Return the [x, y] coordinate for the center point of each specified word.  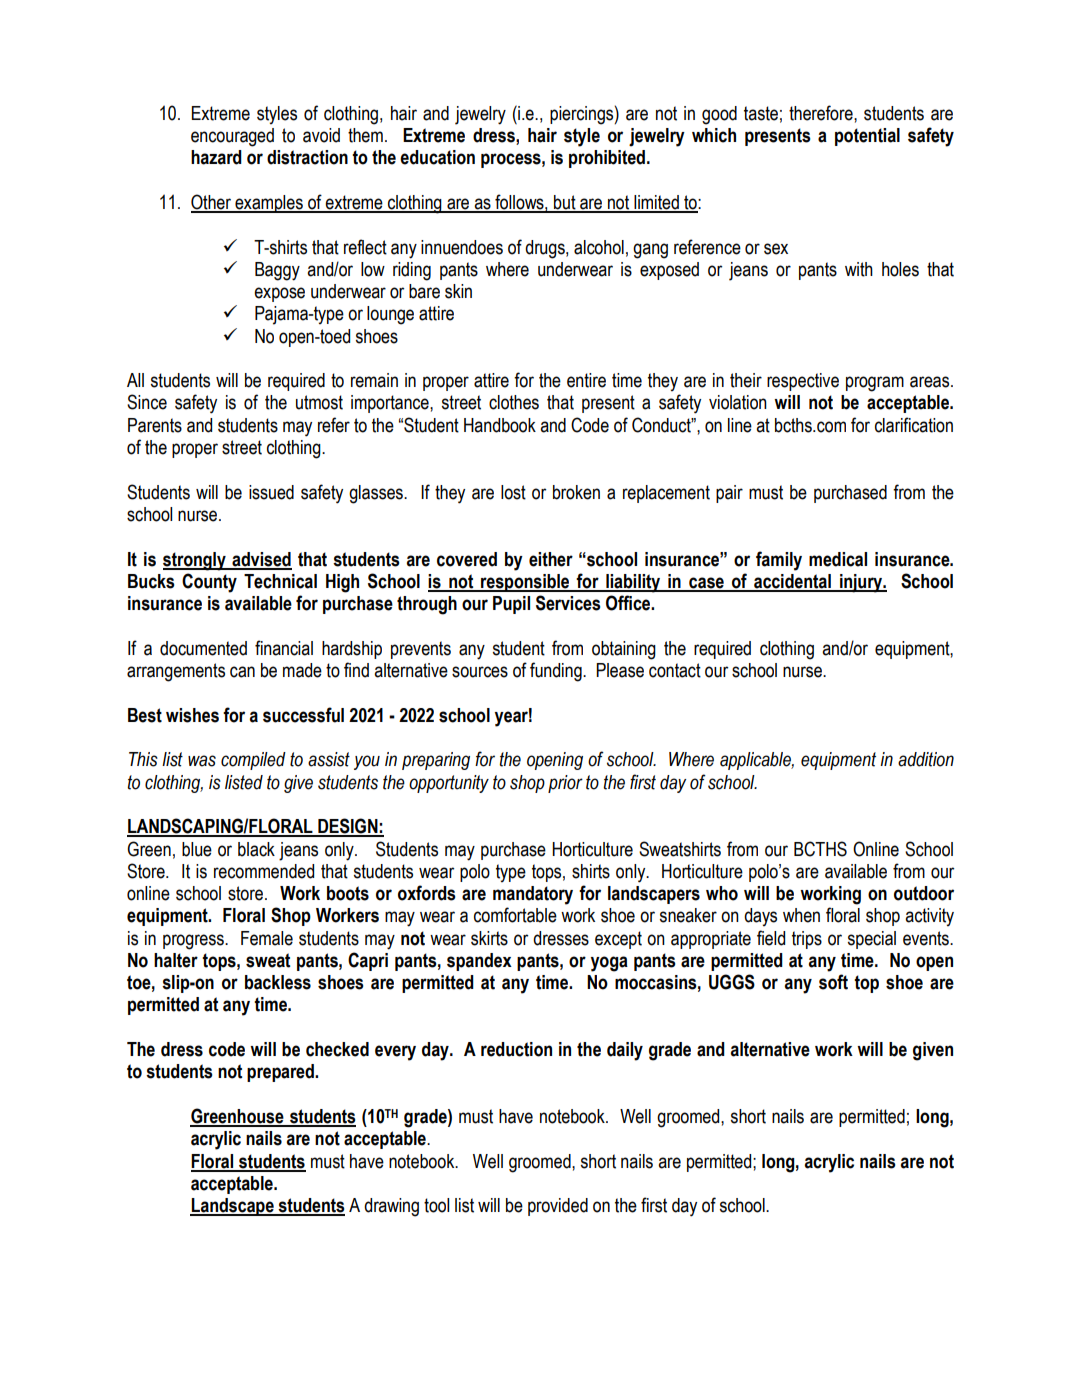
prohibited [608, 159]
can [242, 672]
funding [557, 672]
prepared [281, 1073]
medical [838, 559]
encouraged [232, 137]
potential [867, 137]
